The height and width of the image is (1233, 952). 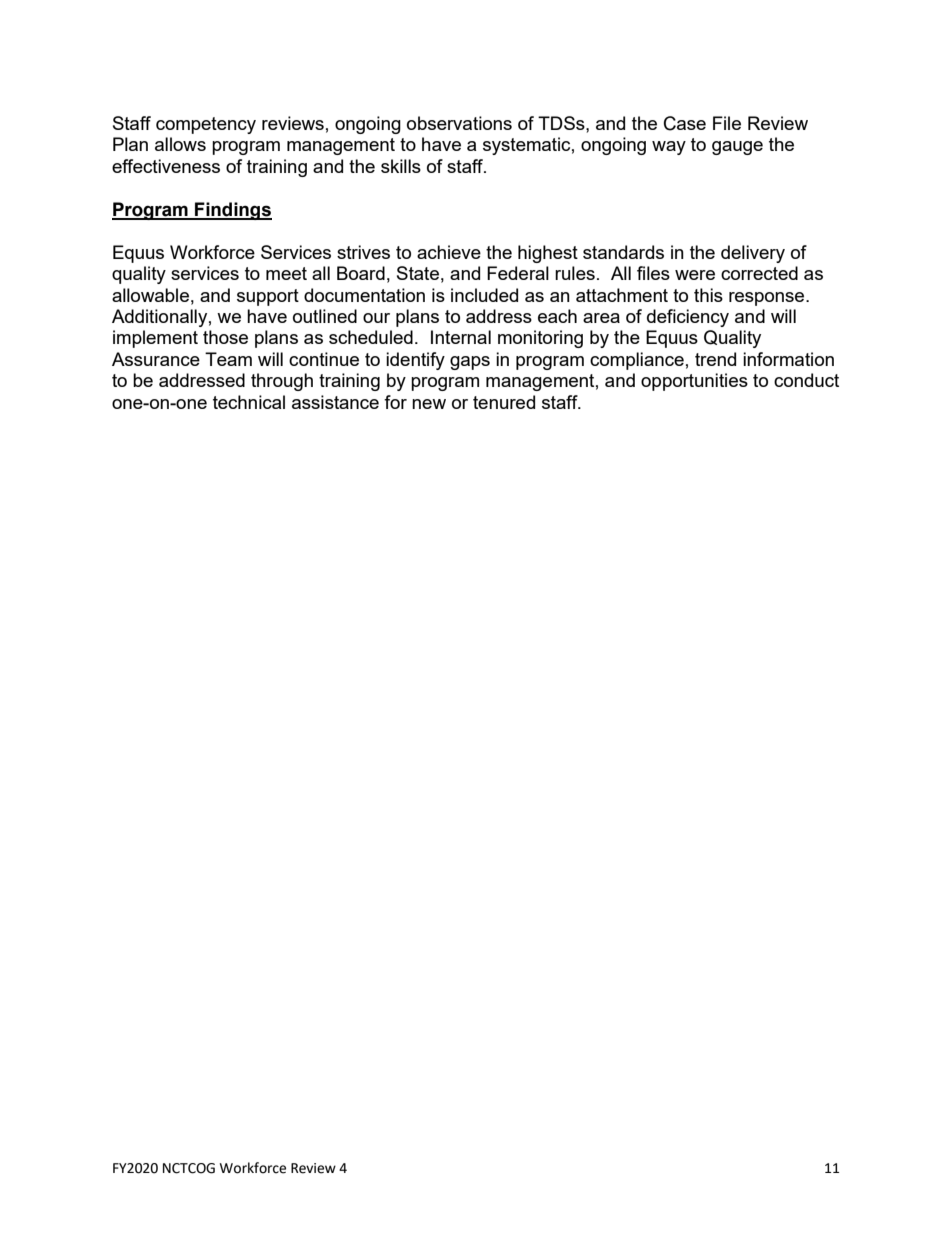 I want to click on tenured, so click(x=504, y=402).
